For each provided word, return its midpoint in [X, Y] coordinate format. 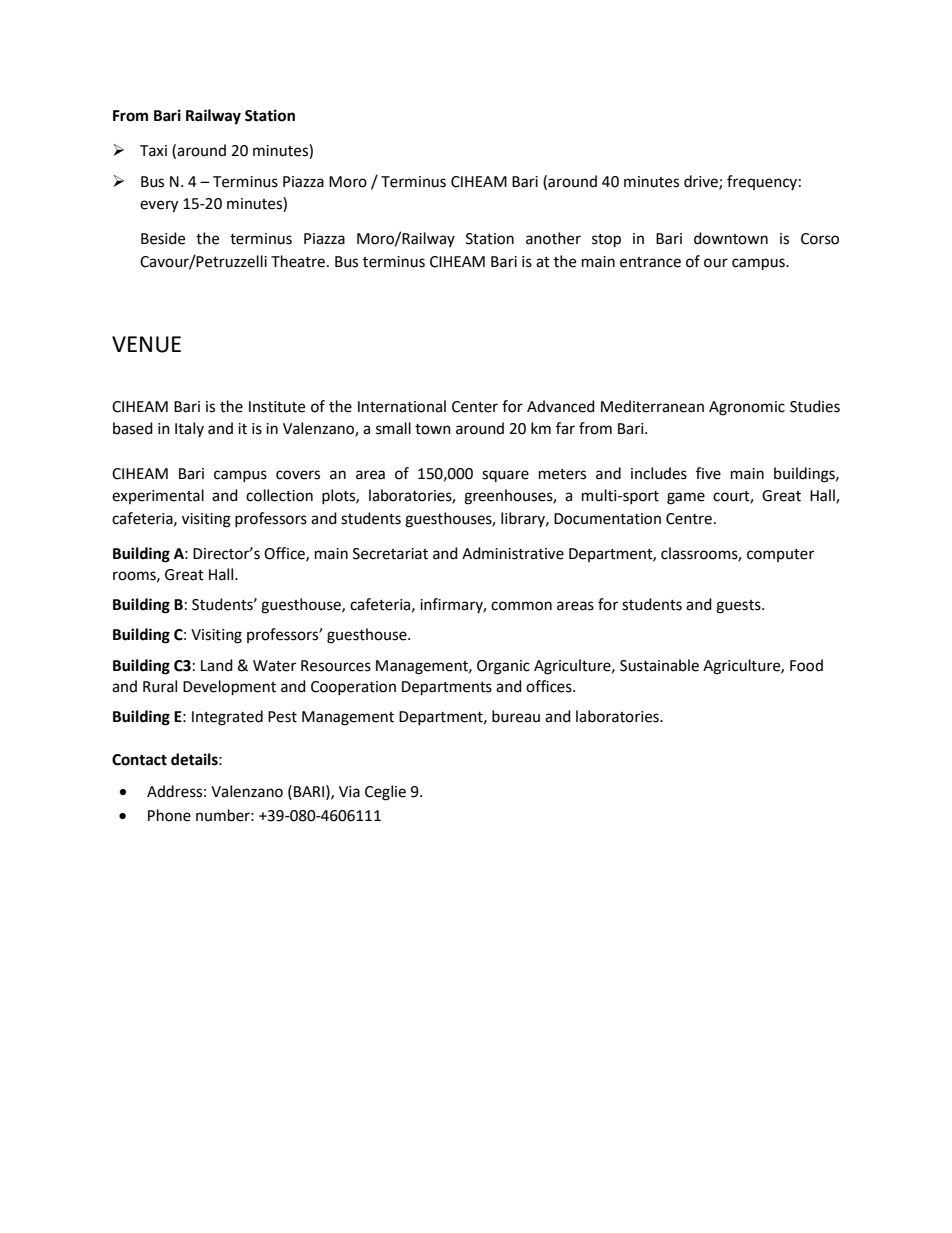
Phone [169, 815]
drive [702, 182]
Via [349, 792]
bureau [516, 716]
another [553, 238]
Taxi [153, 151]
